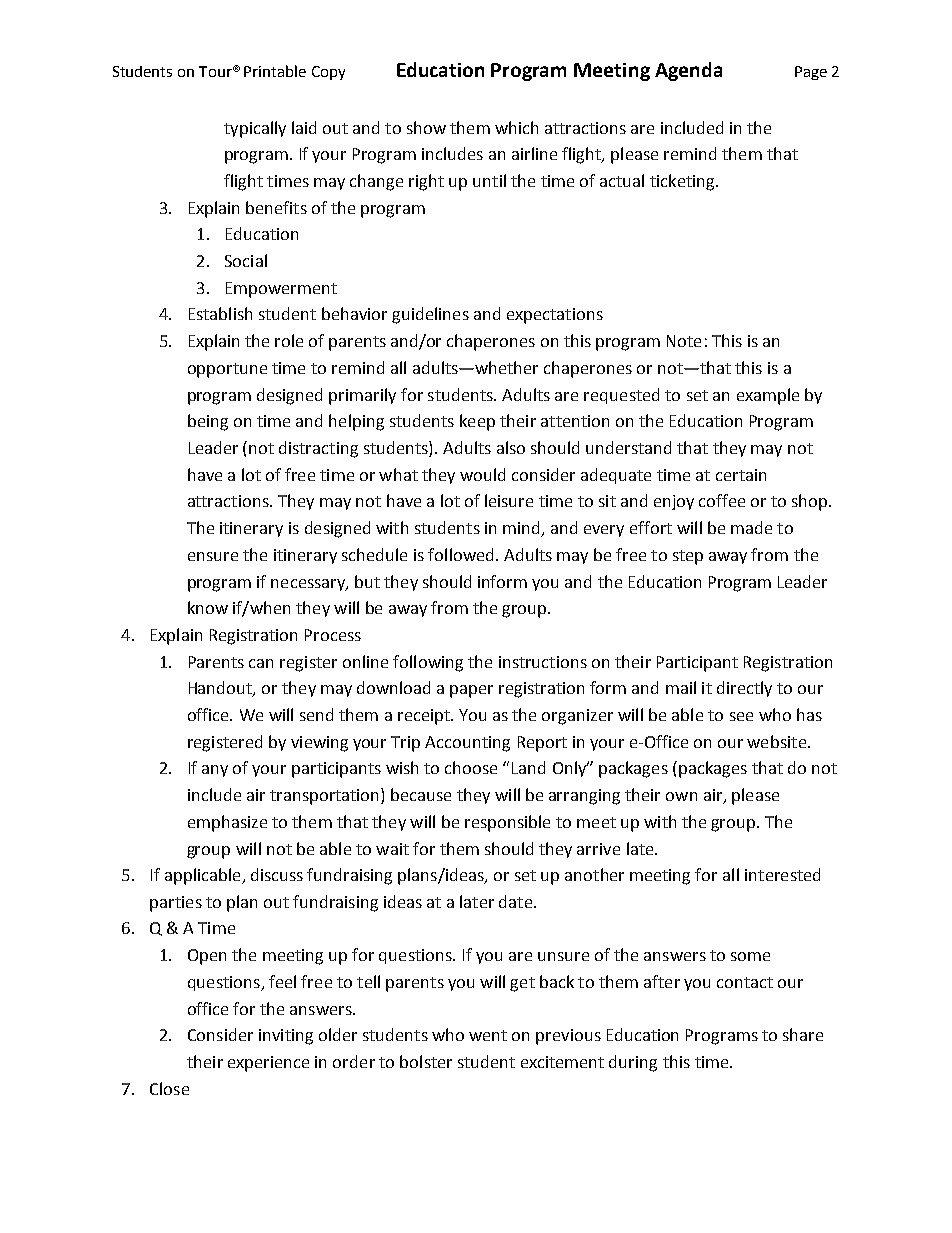 This screenshot has width=952, height=1233. Describe the element at coordinates (515, 901) in the screenshot. I see `date` at that location.
